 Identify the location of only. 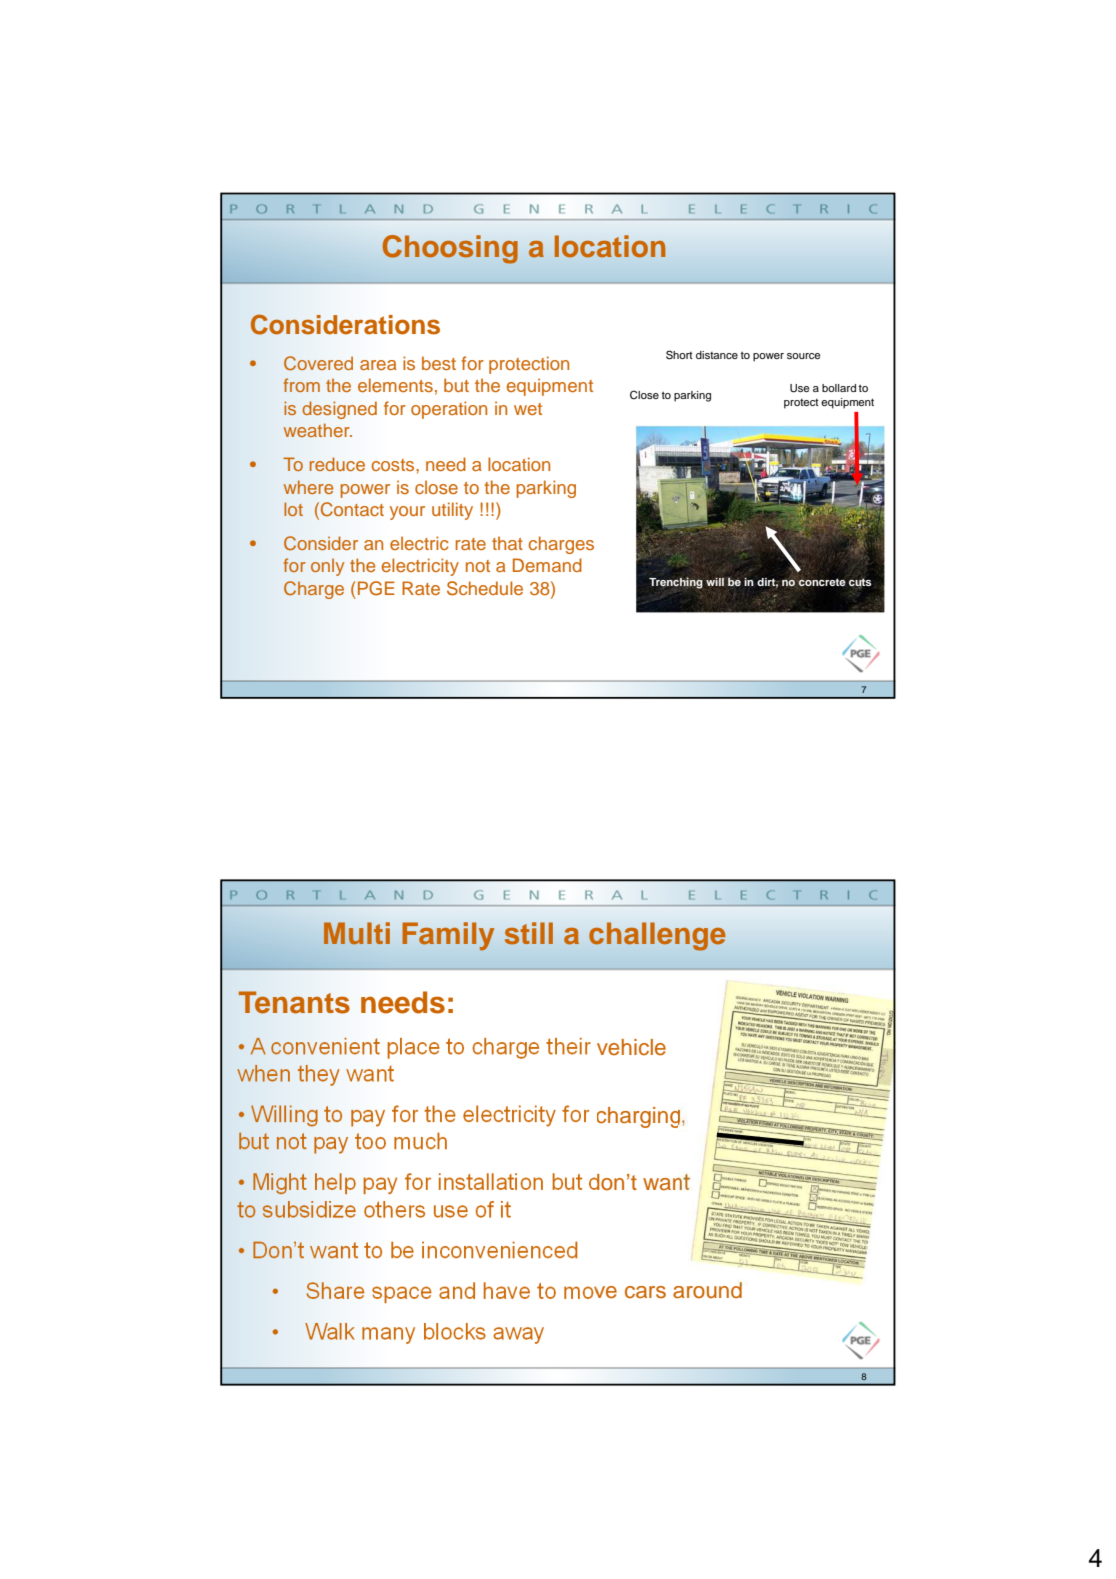
(327, 567).
